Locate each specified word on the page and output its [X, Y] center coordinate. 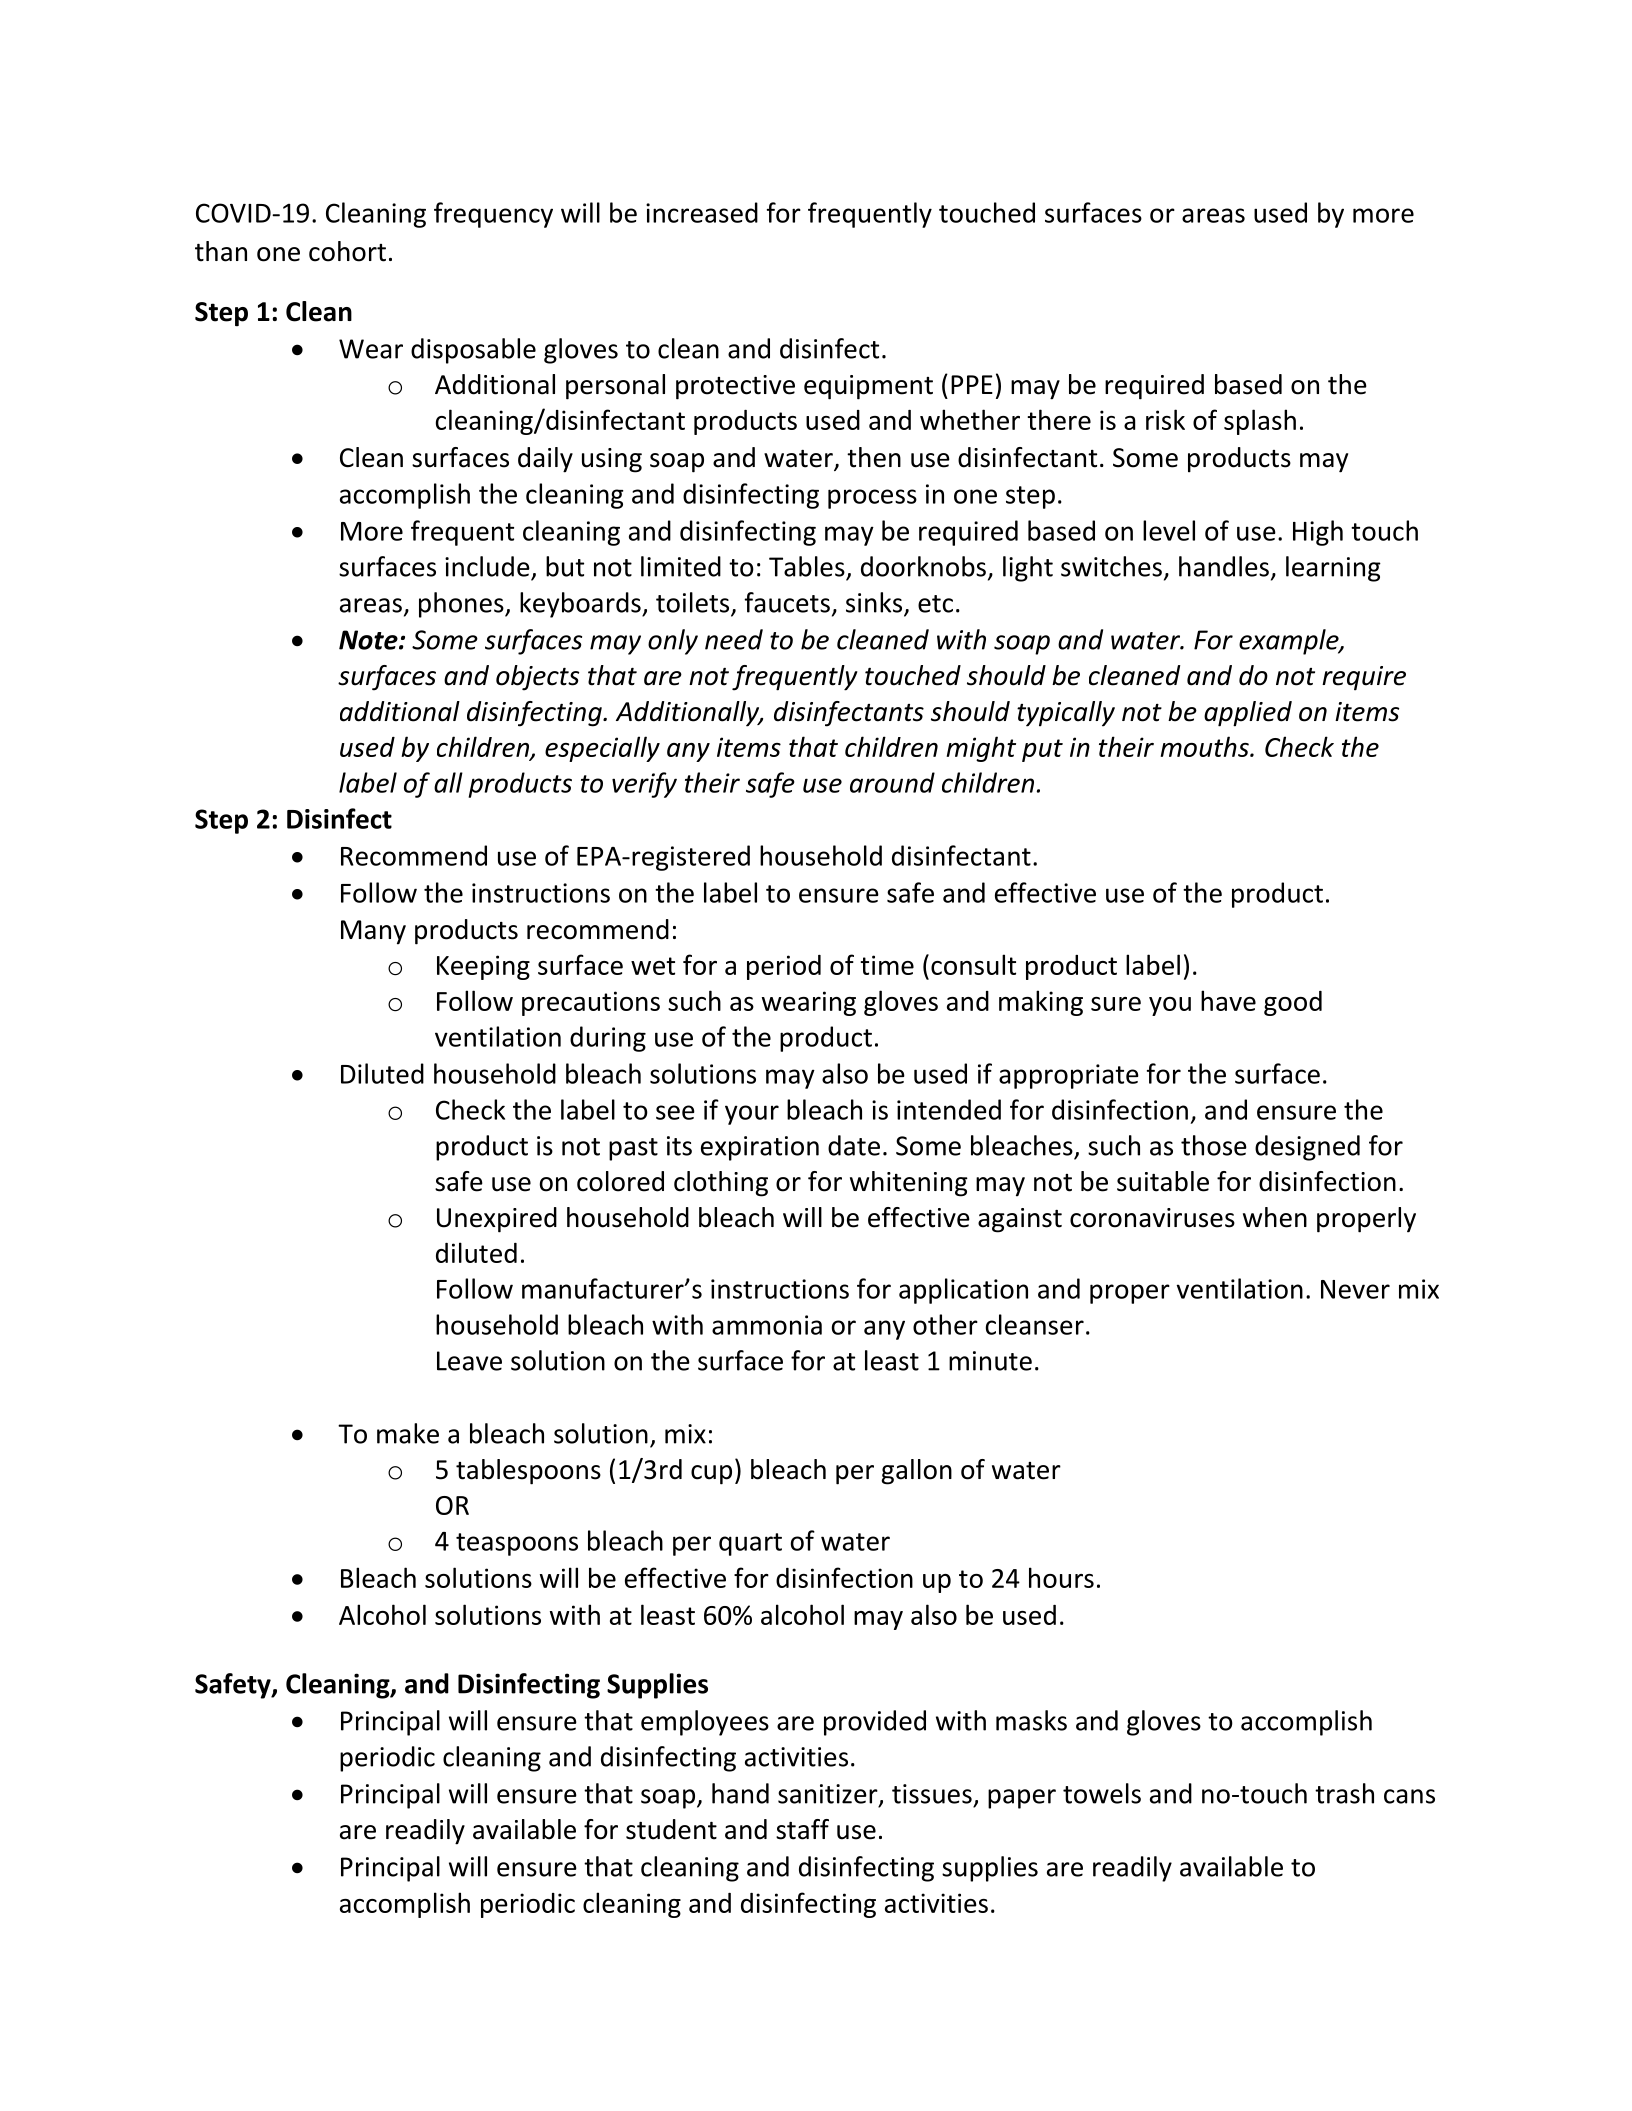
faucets [787, 602]
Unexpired [497, 1220]
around [892, 782]
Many [373, 932]
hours [1061, 1577]
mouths [1205, 746]
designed [1307, 1148]
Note [369, 640]
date [854, 1145]
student [671, 1829]
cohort [347, 251]
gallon [916, 1472]
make [408, 1433]
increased [702, 212]
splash [1260, 422]
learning [1333, 569]
